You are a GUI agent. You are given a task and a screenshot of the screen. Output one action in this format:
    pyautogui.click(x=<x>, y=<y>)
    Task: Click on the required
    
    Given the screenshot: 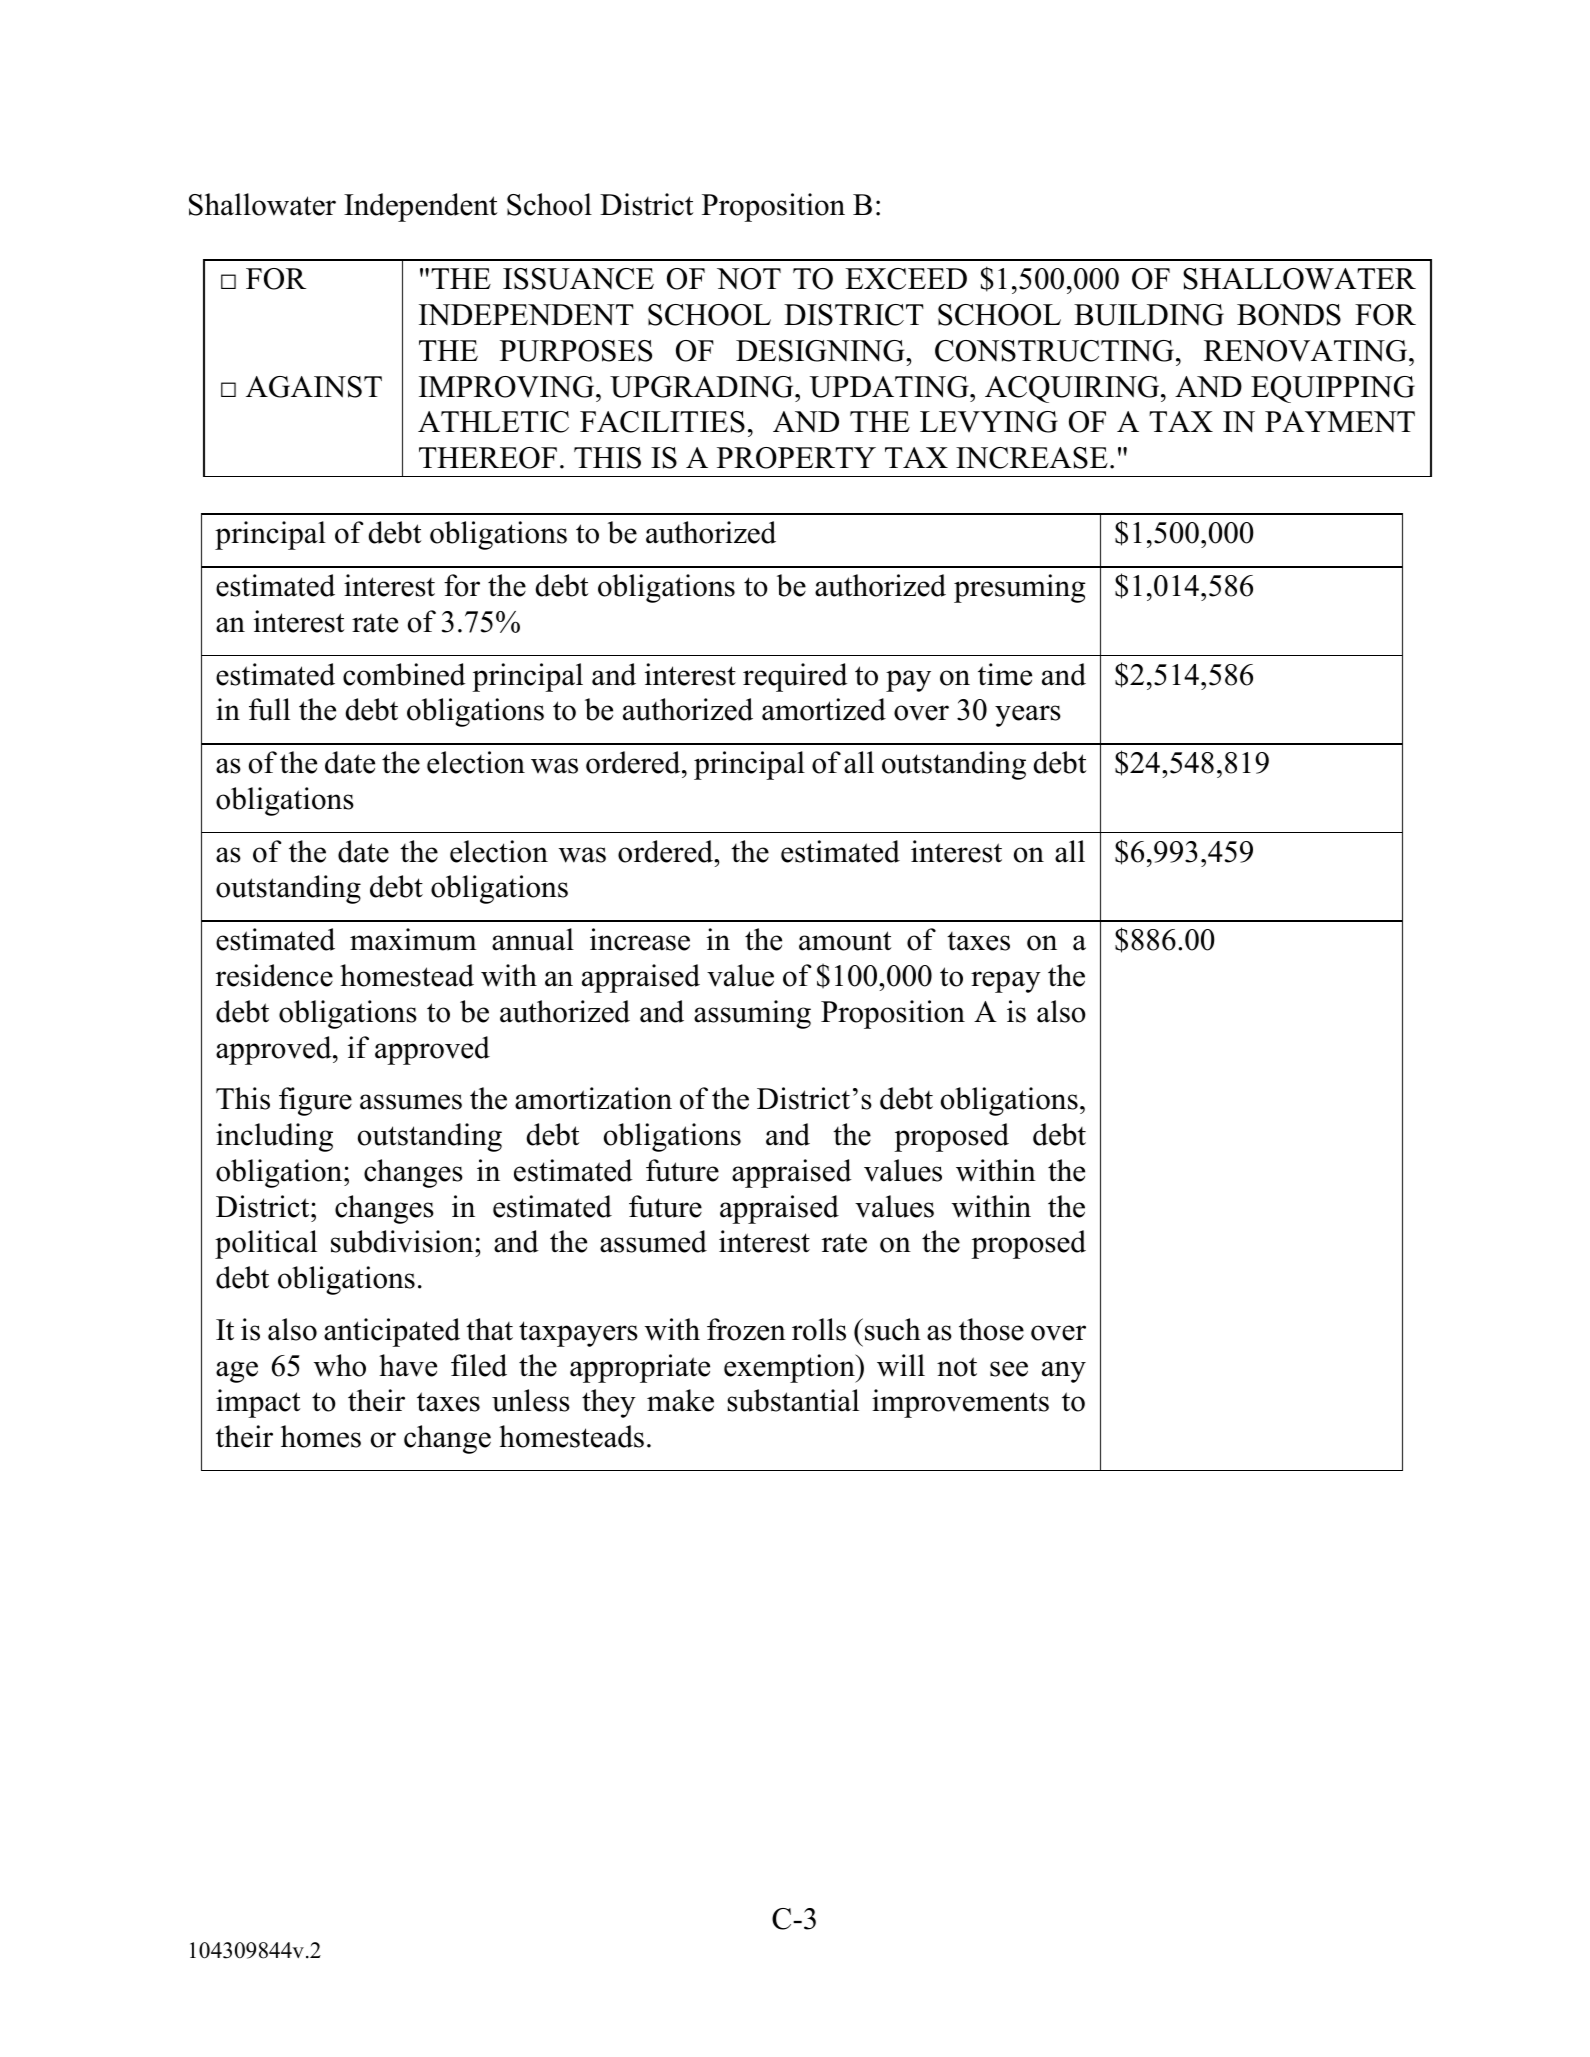 What is the action you would take?
    pyautogui.click(x=795, y=677)
